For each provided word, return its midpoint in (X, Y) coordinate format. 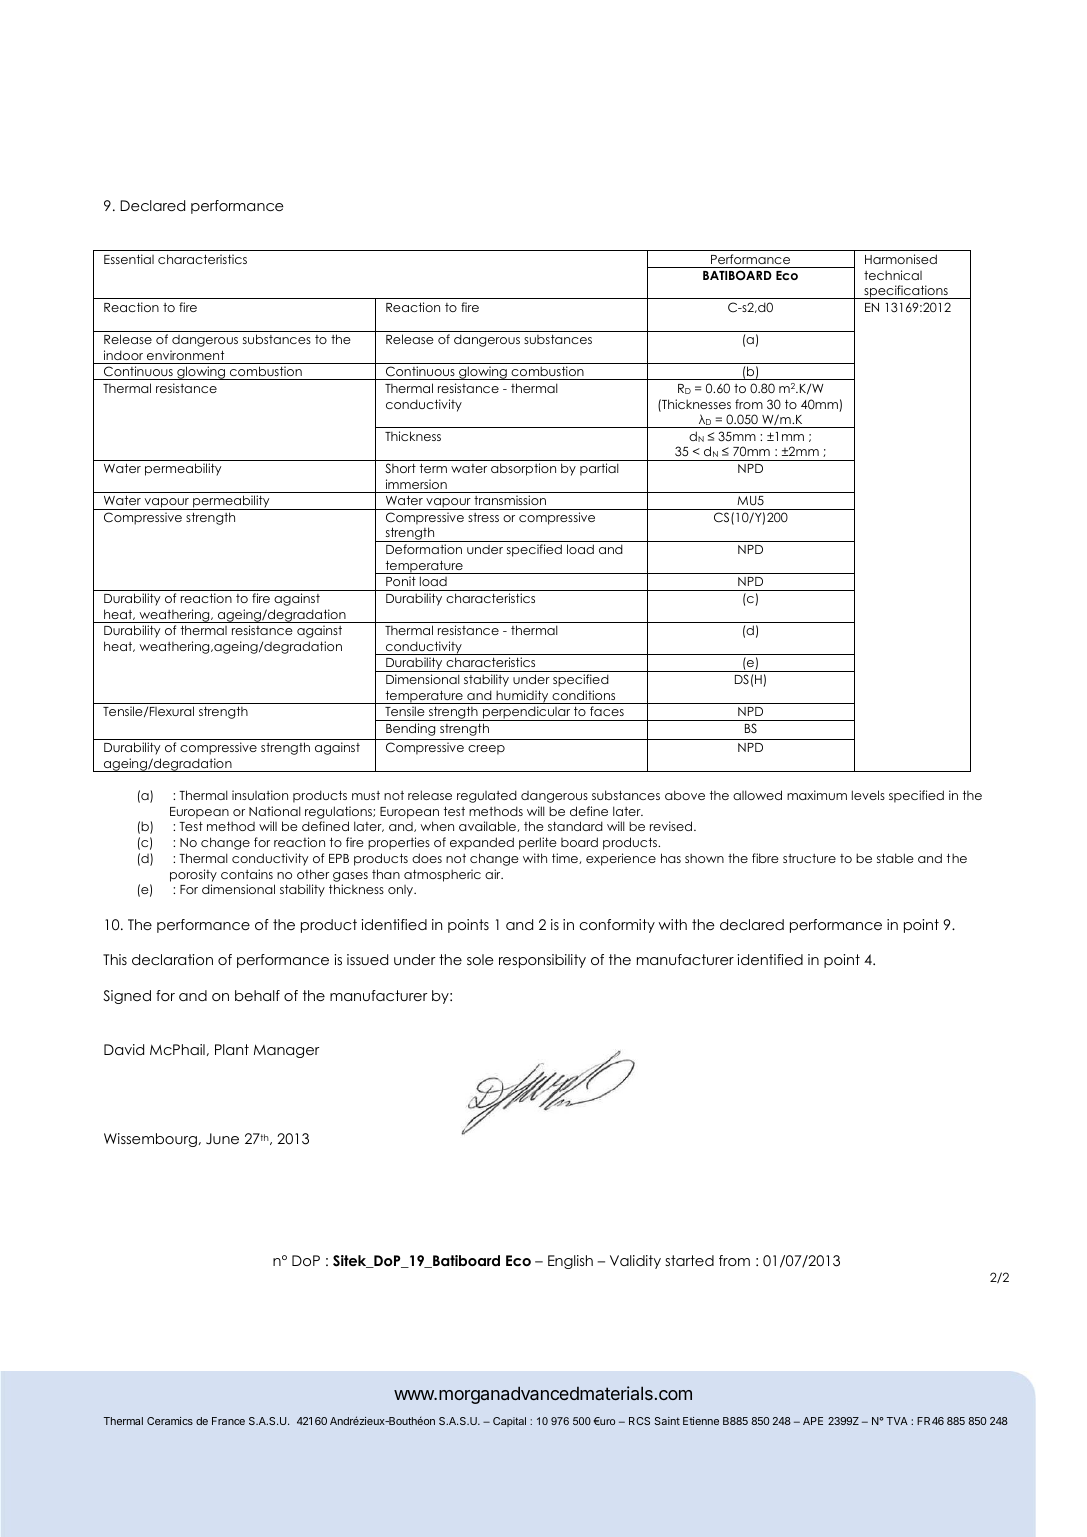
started (689, 1260)
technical (893, 275)
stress (483, 517)
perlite (538, 843)
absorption (523, 469)
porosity (193, 875)
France (228, 1421)
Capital (509, 1422)
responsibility (542, 961)
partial (599, 469)
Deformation (424, 549)
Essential (129, 259)
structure (809, 858)
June (222, 1139)
